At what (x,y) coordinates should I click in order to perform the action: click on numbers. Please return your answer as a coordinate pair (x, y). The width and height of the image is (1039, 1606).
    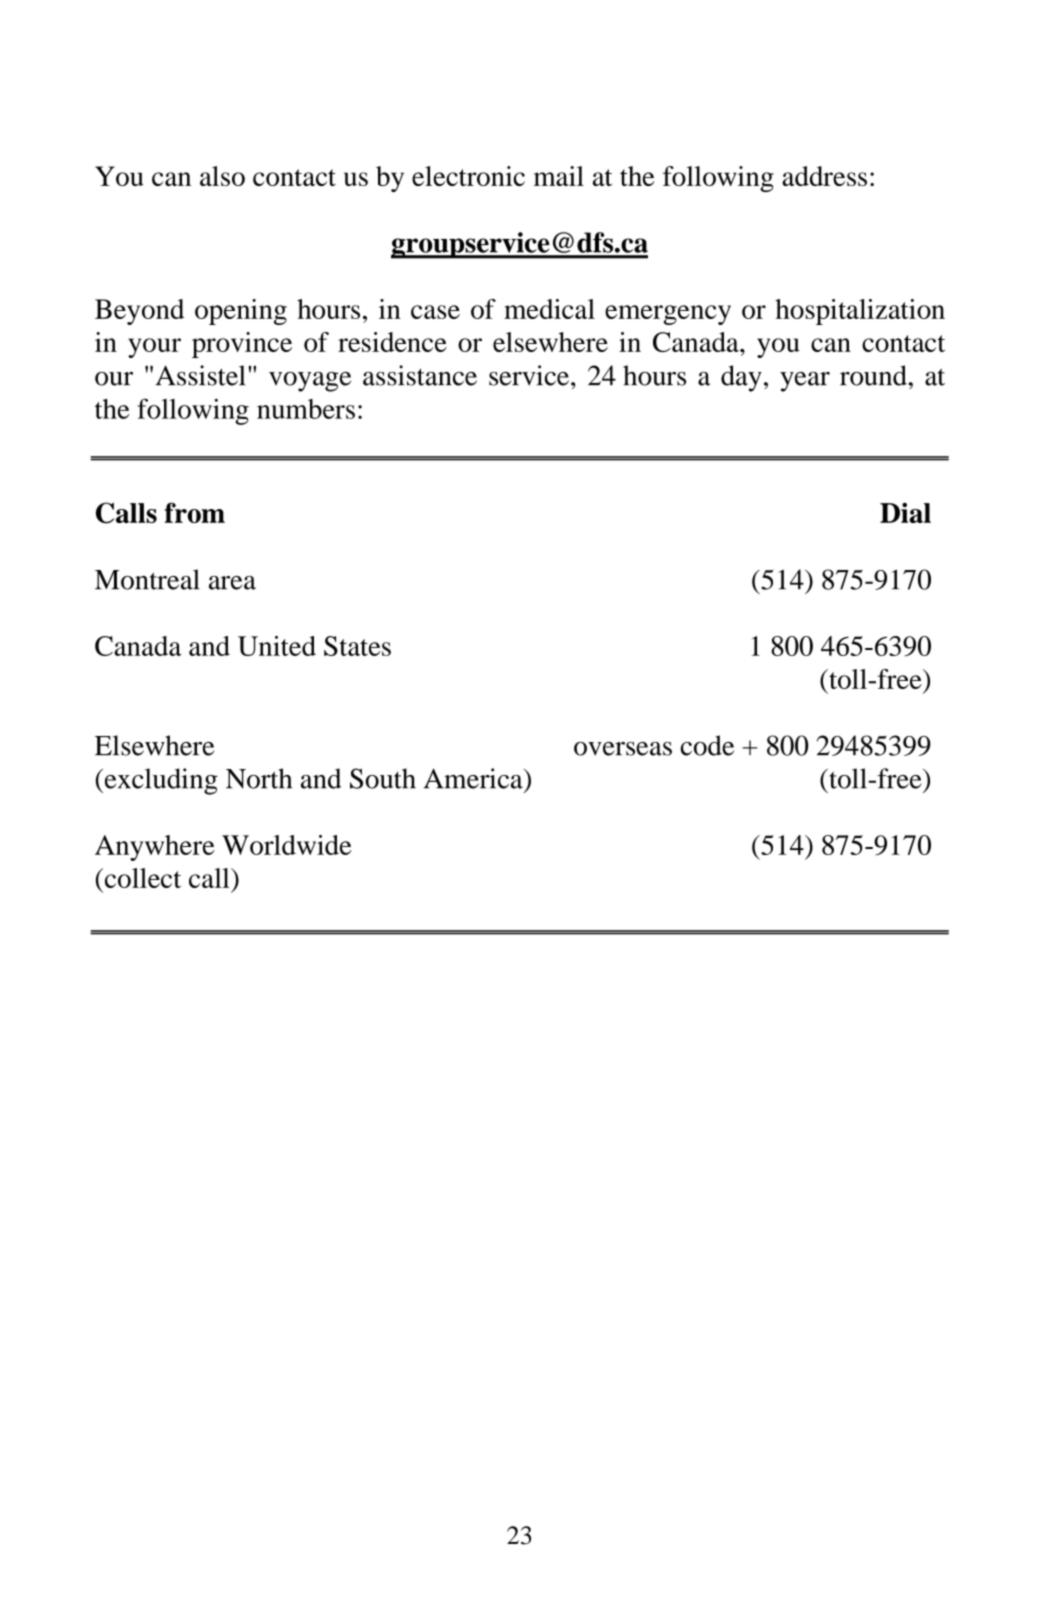
    Looking at the image, I should click on (306, 409).
